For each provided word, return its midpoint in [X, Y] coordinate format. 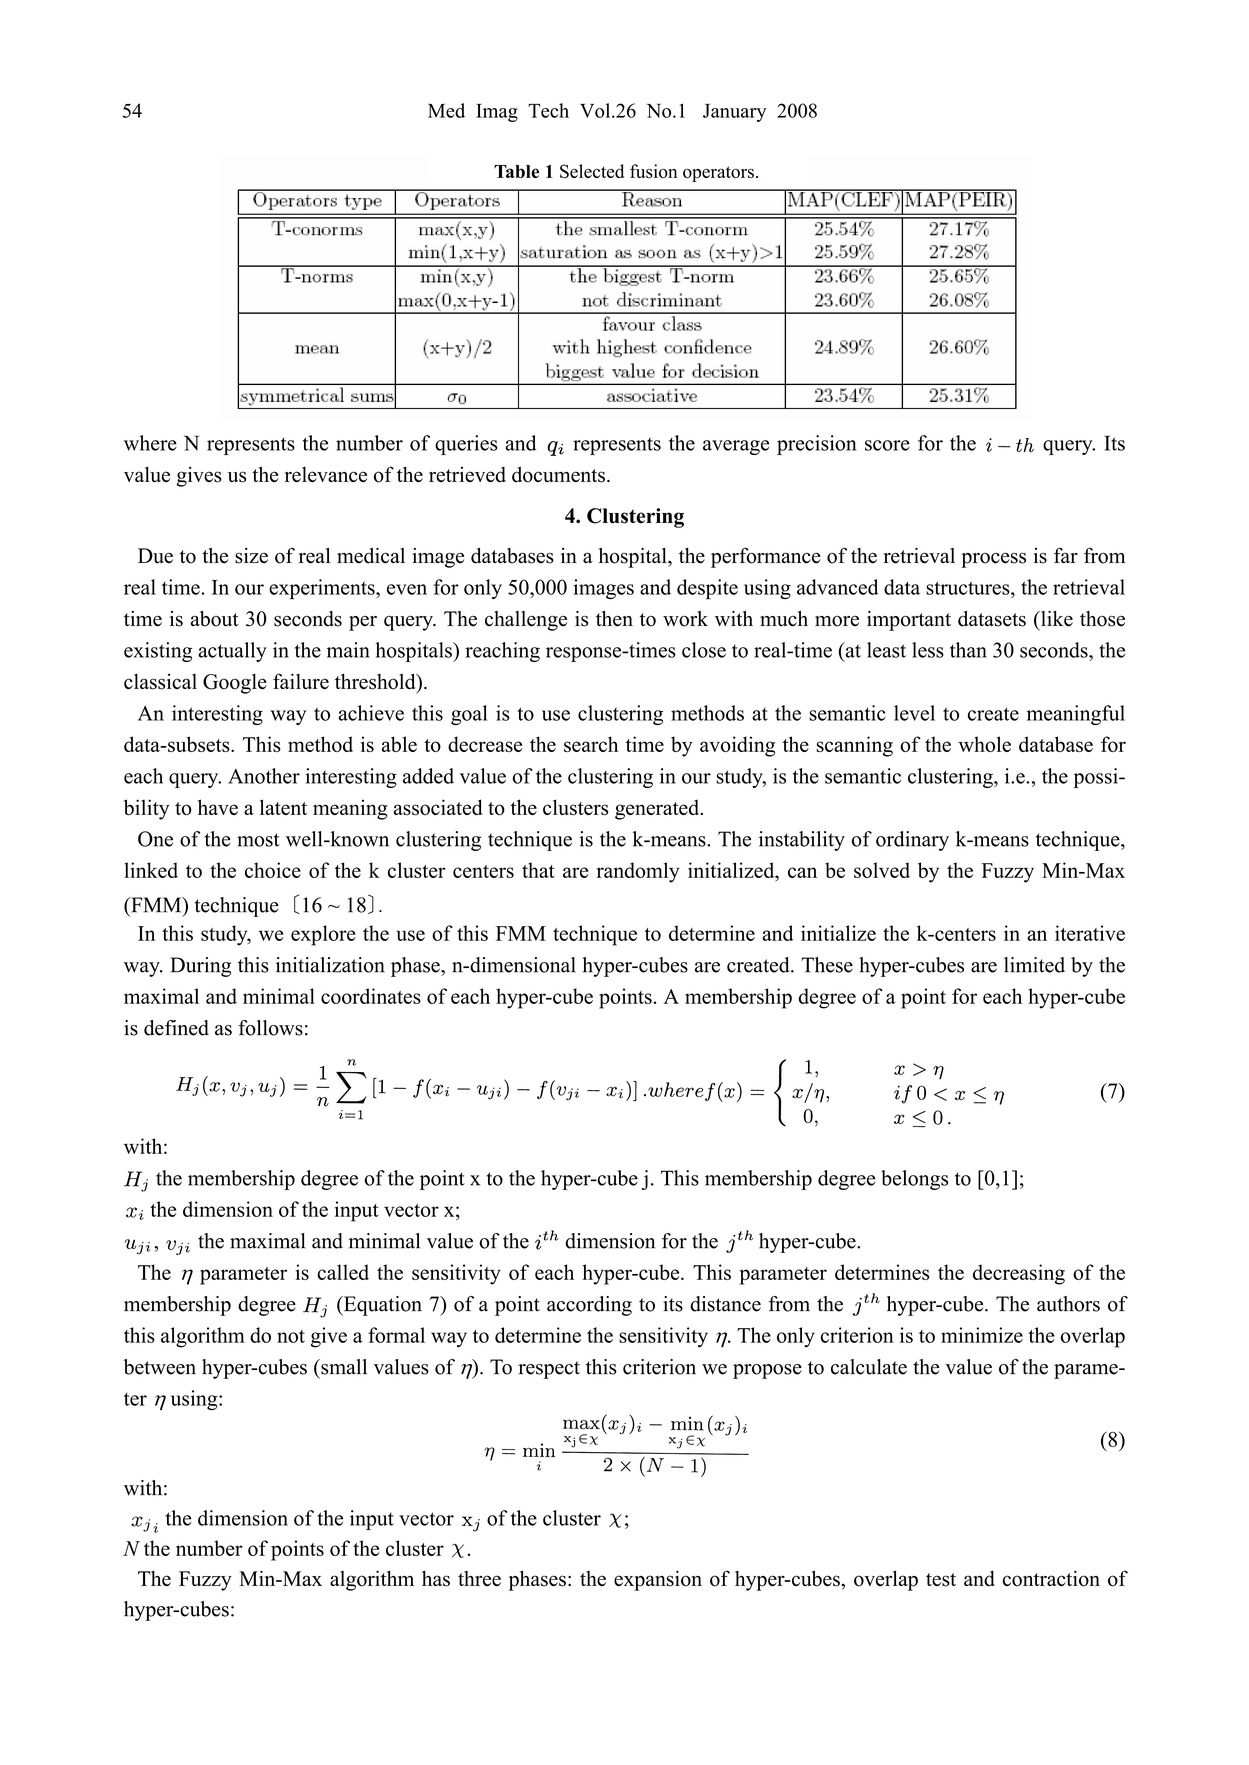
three [479, 1578]
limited [1034, 965]
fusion [653, 171]
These [827, 965]
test [941, 1580]
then [614, 619]
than [968, 650]
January [734, 113]
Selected [592, 171]
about [215, 619]
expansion [658, 1580]
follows [270, 1028]
